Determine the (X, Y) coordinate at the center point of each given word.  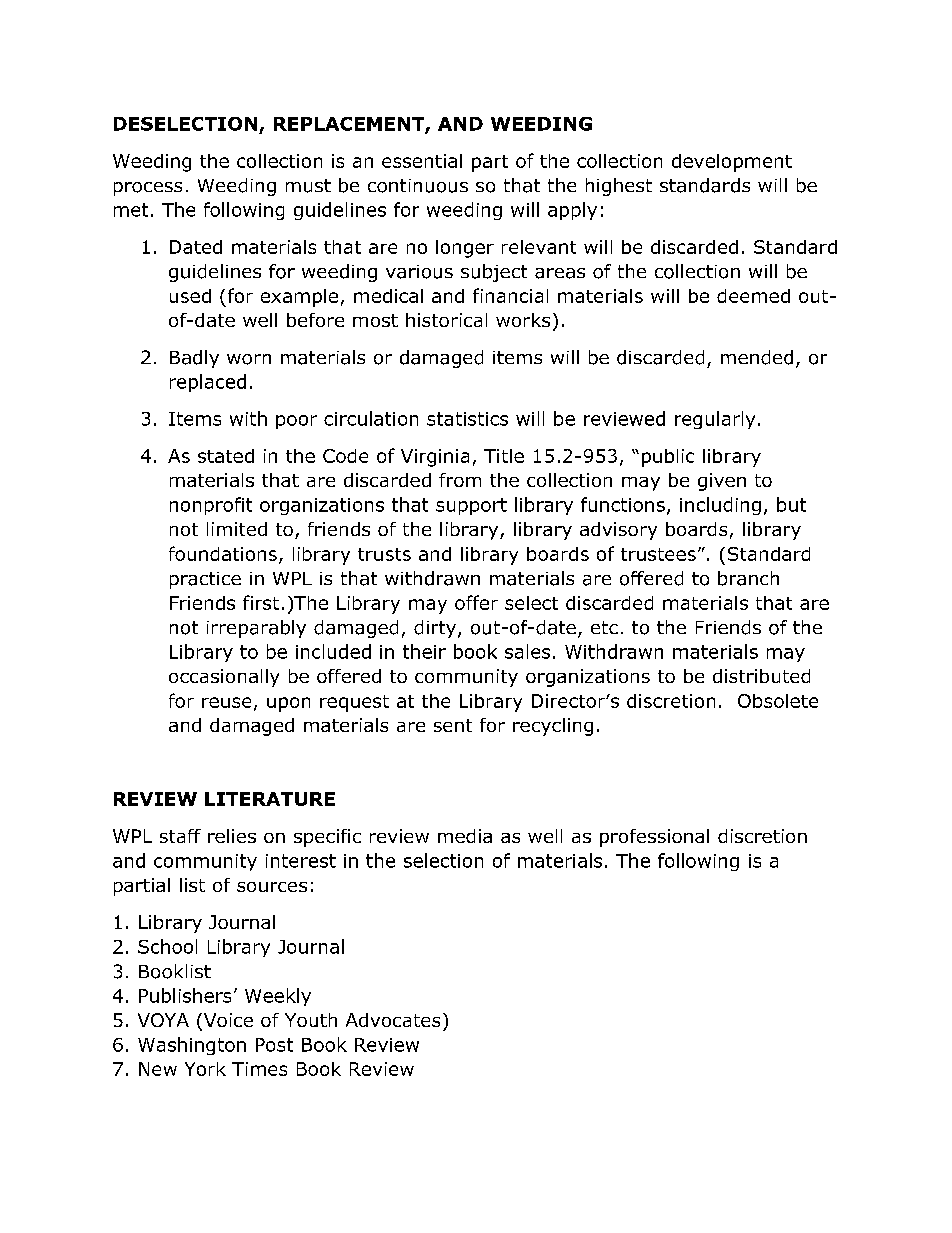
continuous (418, 186)
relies (232, 836)
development (732, 163)
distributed (761, 676)
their (424, 651)
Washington (192, 1046)
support (471, 506)
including (720, 506)
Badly (194, 359)
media (465, 836)
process (148, 189)
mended (757, 357)
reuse (226, 702)
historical (446, 320)
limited (237, 529)
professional (654, 838)
